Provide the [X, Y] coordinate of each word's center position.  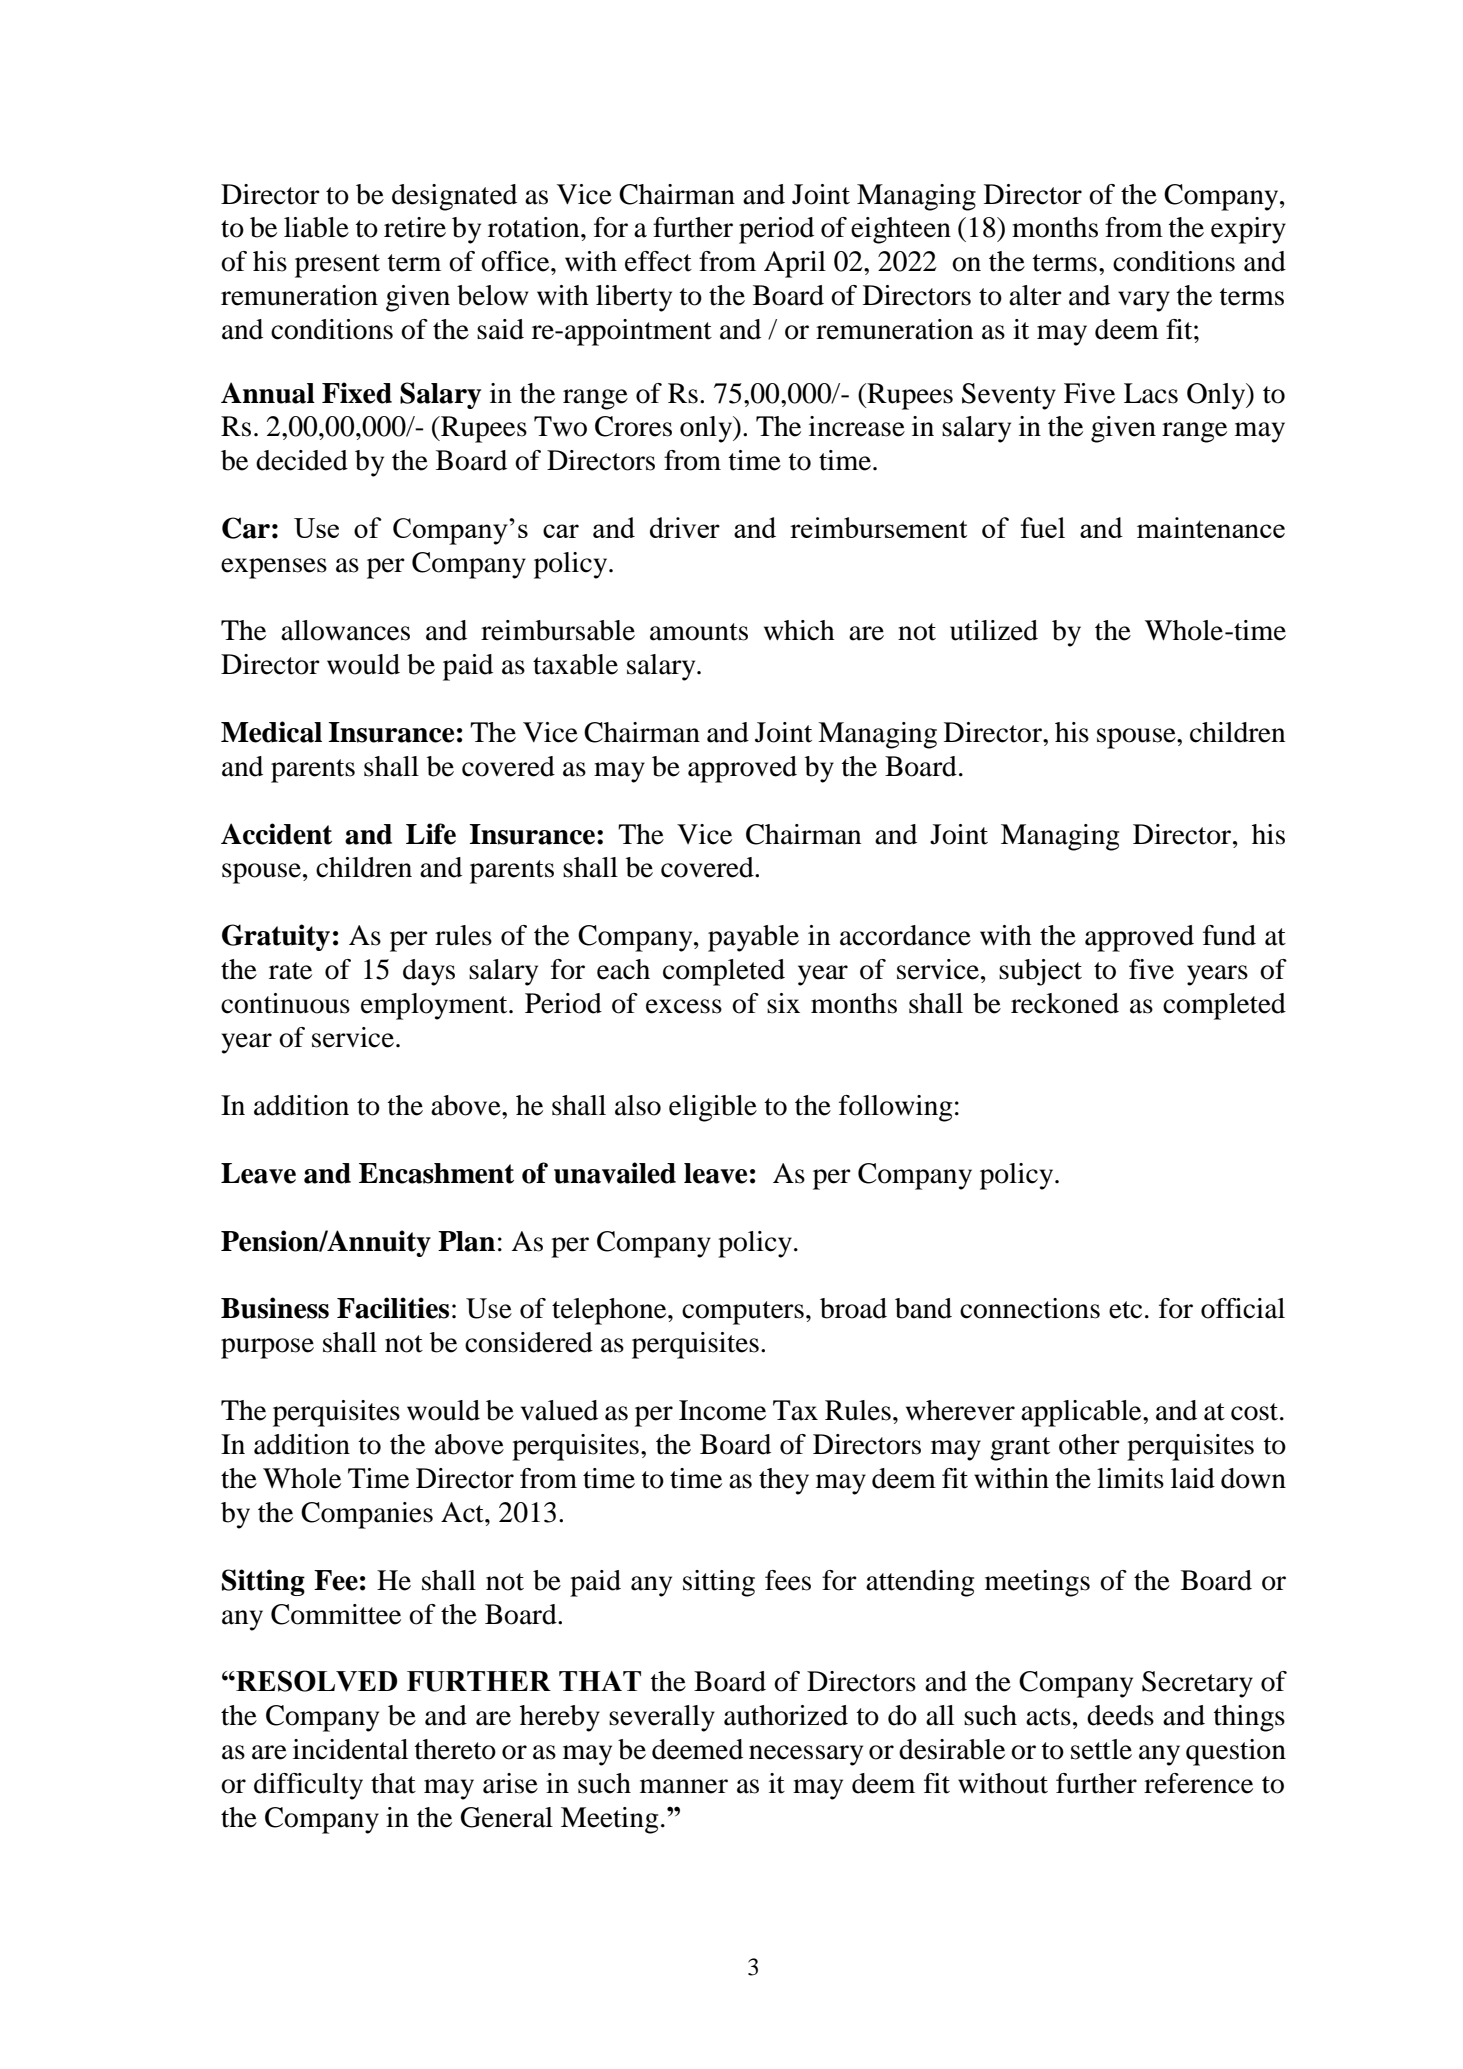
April [795, 264]
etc [1125, 1310]
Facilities [393, 1308]
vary [1144, 301]
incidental [350, 1749]
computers [743, 1313]
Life [431, 834]
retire [415, 227]
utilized [994, 630]
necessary [806, 1755]
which [799, 630]
